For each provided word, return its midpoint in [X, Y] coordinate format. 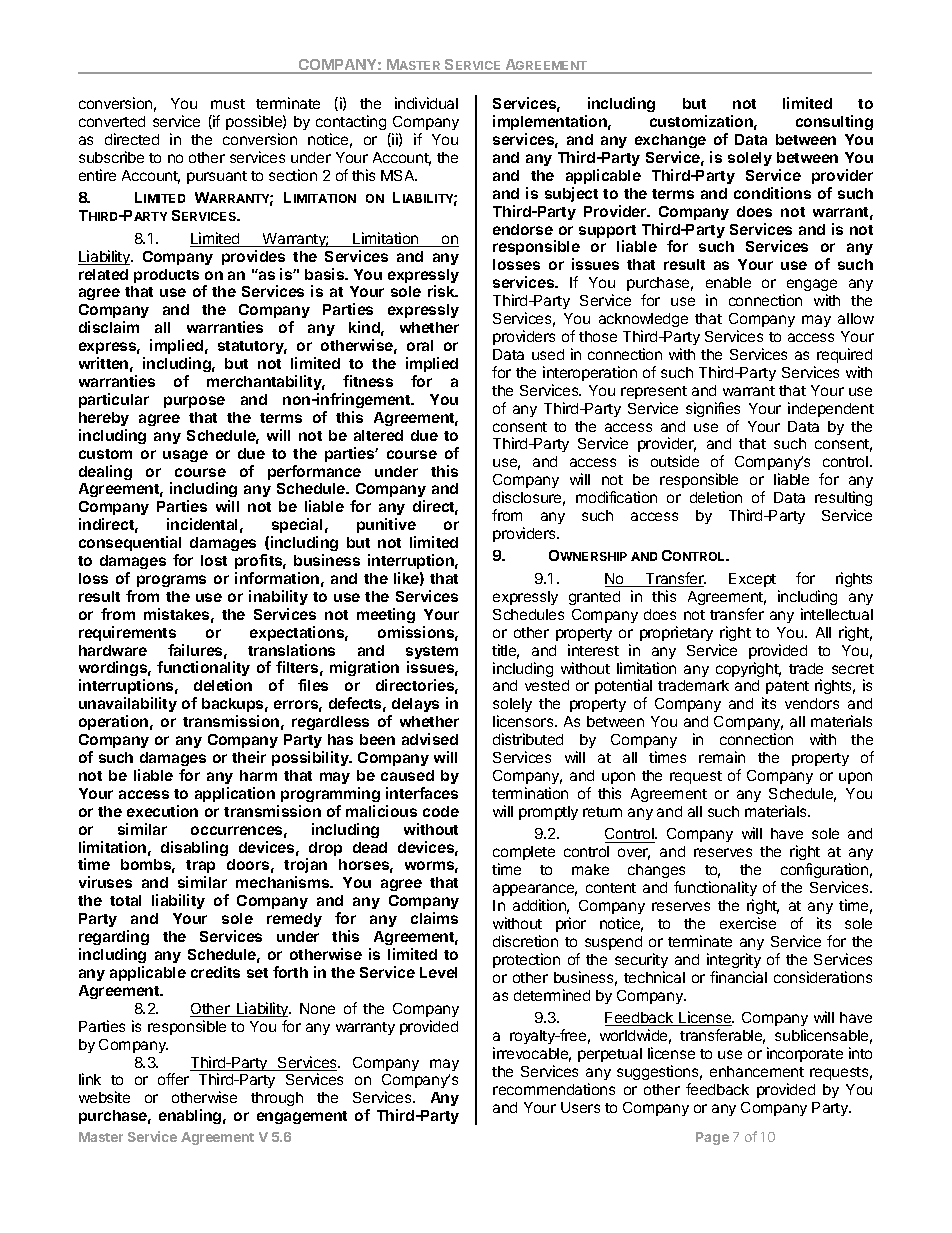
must [228, 104]
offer [173, 1079]
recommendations [554, 1089]
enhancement [757, 1071]
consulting [834, 122]
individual [426, 103]
